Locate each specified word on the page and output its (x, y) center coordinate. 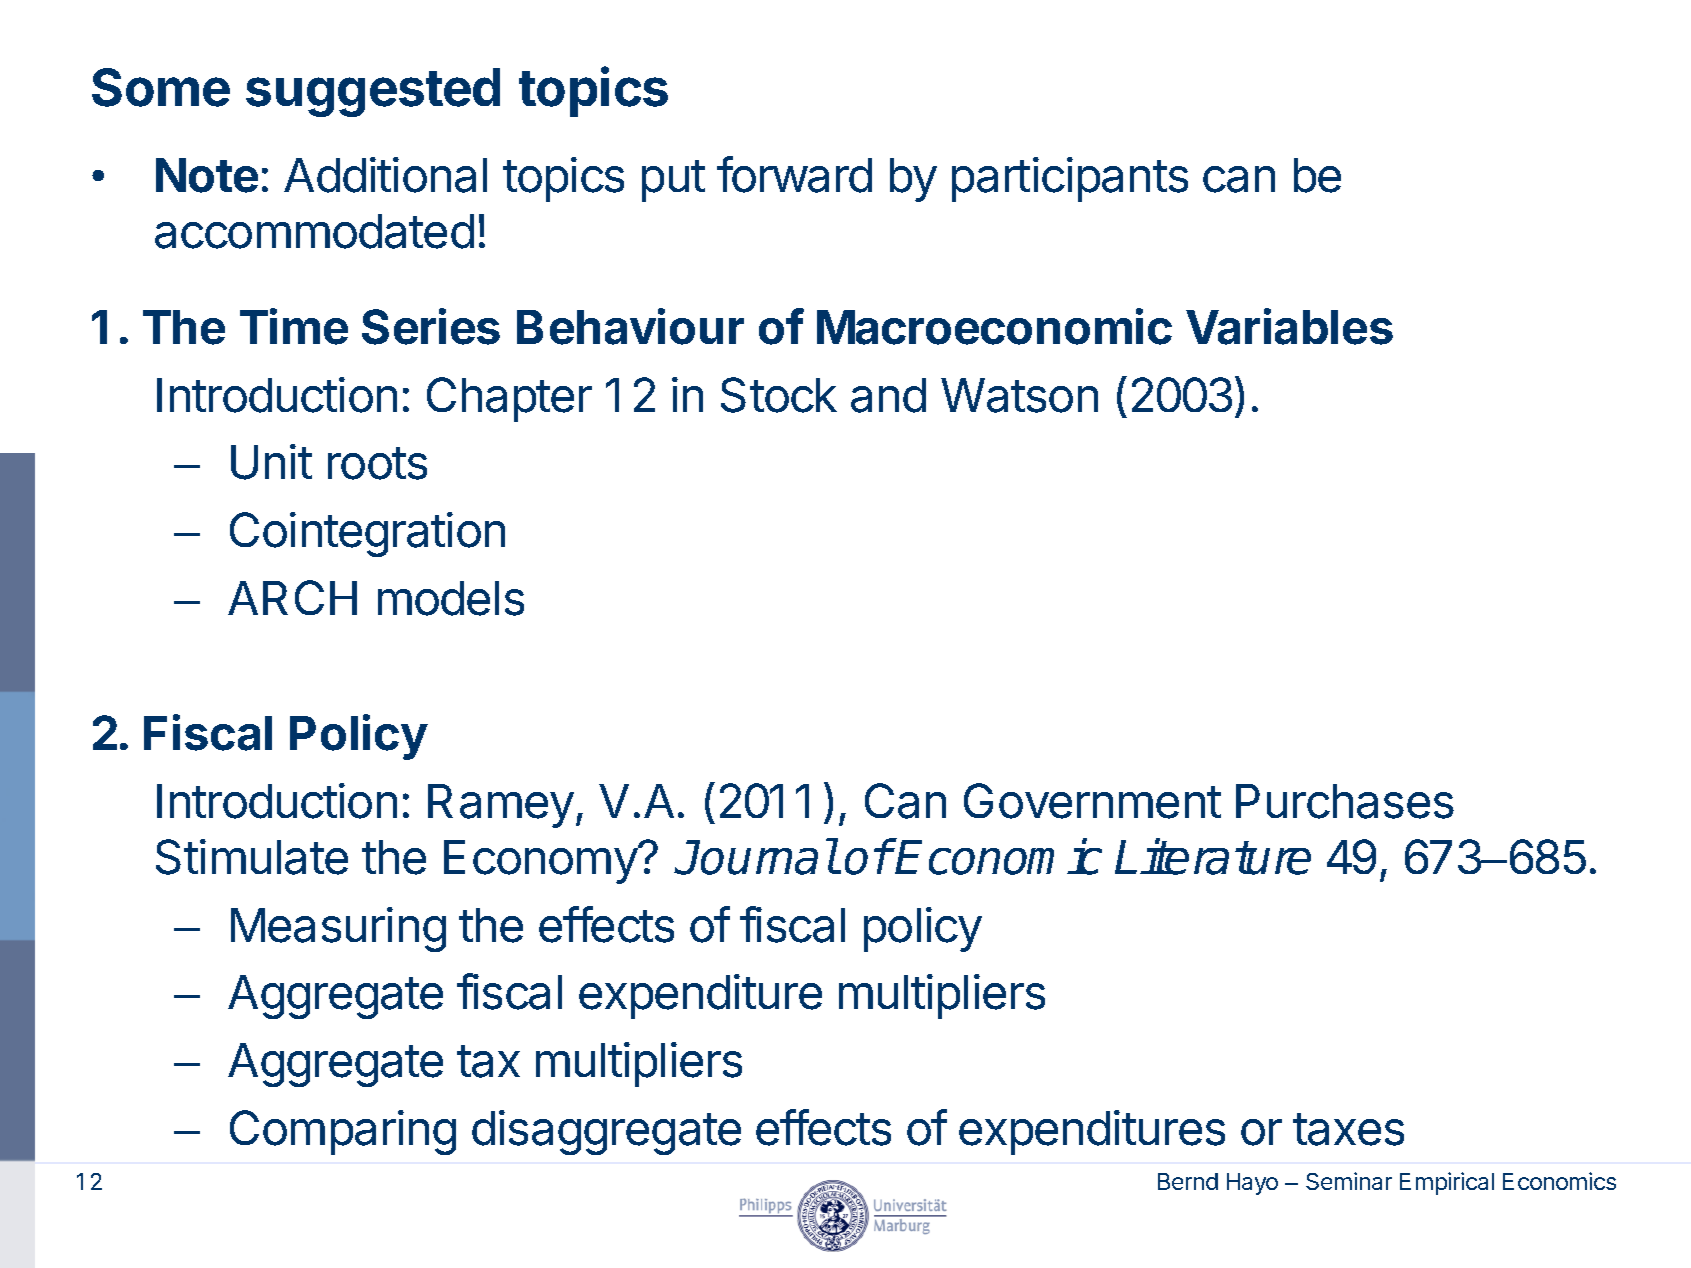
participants (1070, 179)
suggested (373, 92)
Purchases (1345, 801)
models (451, 598)
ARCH (292, 597)
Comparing (343, 1132)
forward (794, 174)
